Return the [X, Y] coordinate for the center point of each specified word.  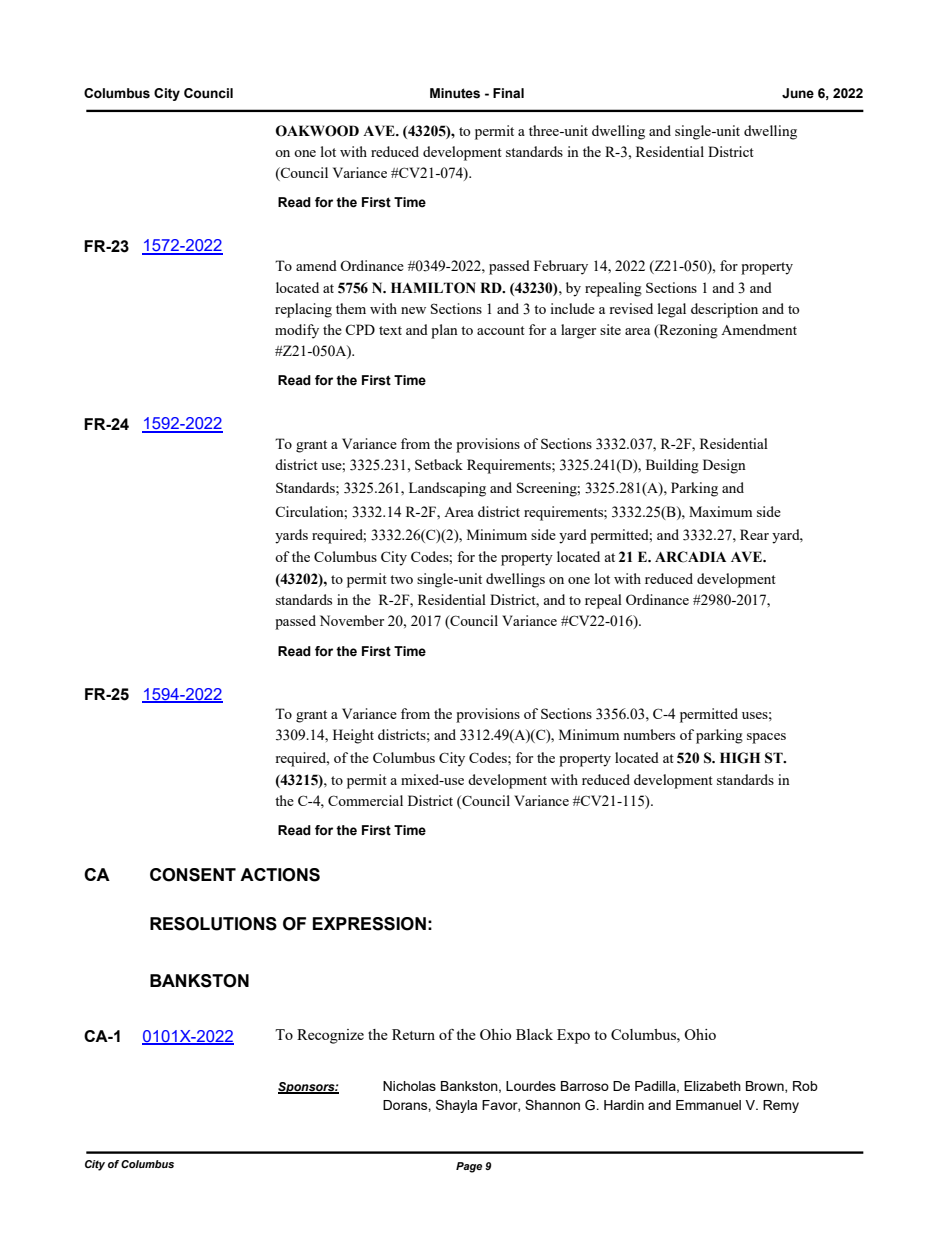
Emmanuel [708, 1105]
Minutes [455, 93]
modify [297, 331]
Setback [439, 464]
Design [724, 466]
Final [508, 93]
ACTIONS [280, 875]
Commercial [365, 800]
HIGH [740, 758]
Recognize [330, 1036]
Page [469, 1167]
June [798, 93]
